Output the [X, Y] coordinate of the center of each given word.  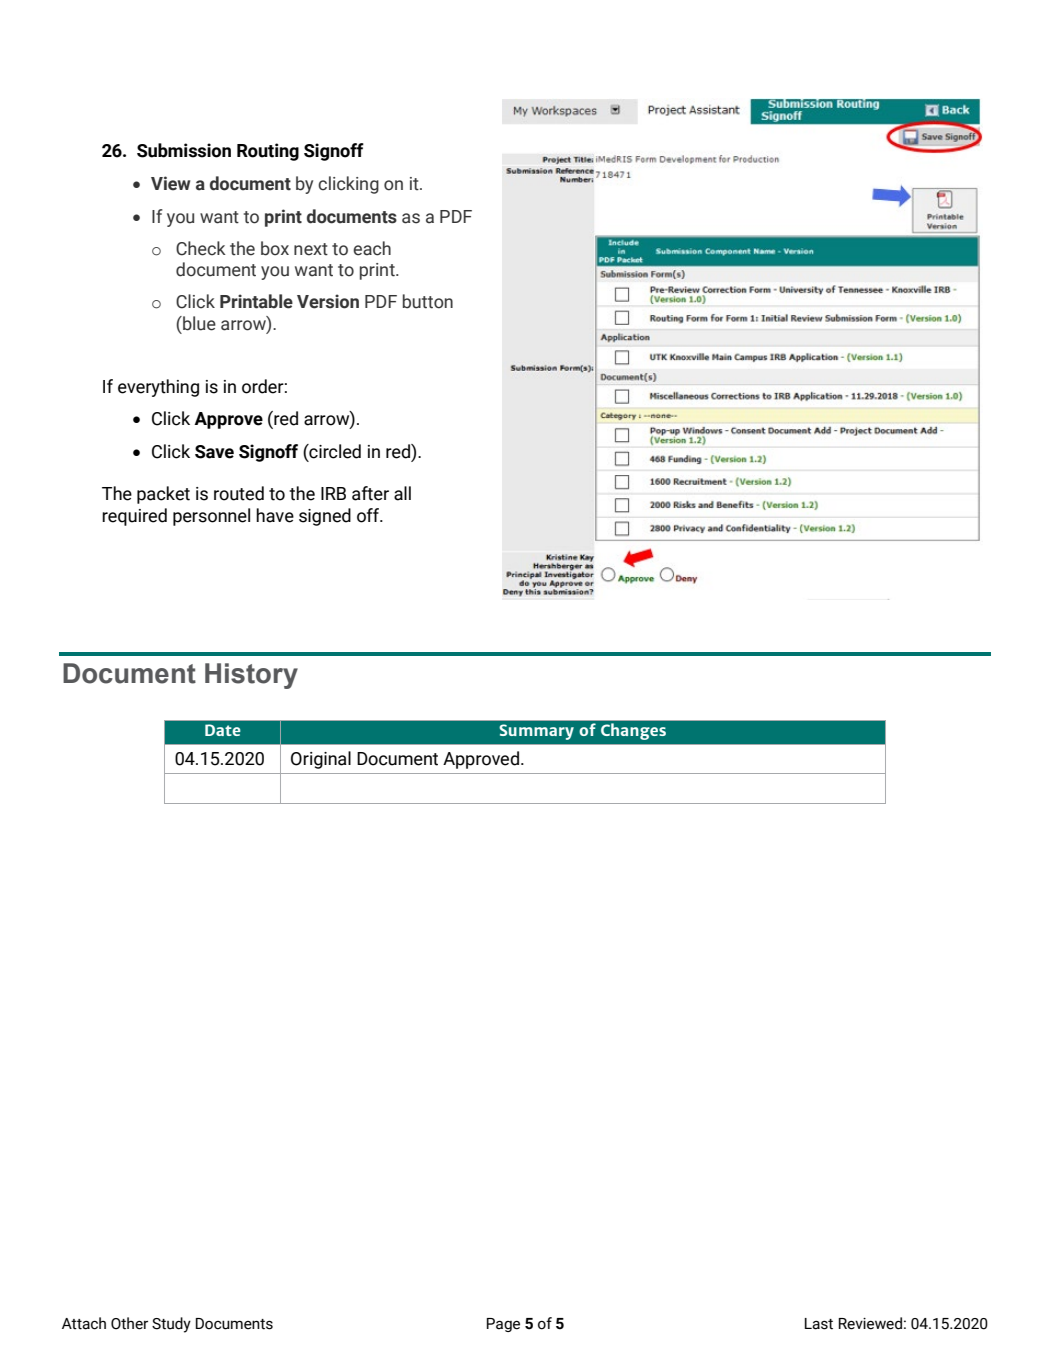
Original [321, 760]
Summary [536, 732]
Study [171, 1325]
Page [503, 1325]
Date [223, 730]
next [311, 249]
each [372, 248]
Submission [184, 150]
